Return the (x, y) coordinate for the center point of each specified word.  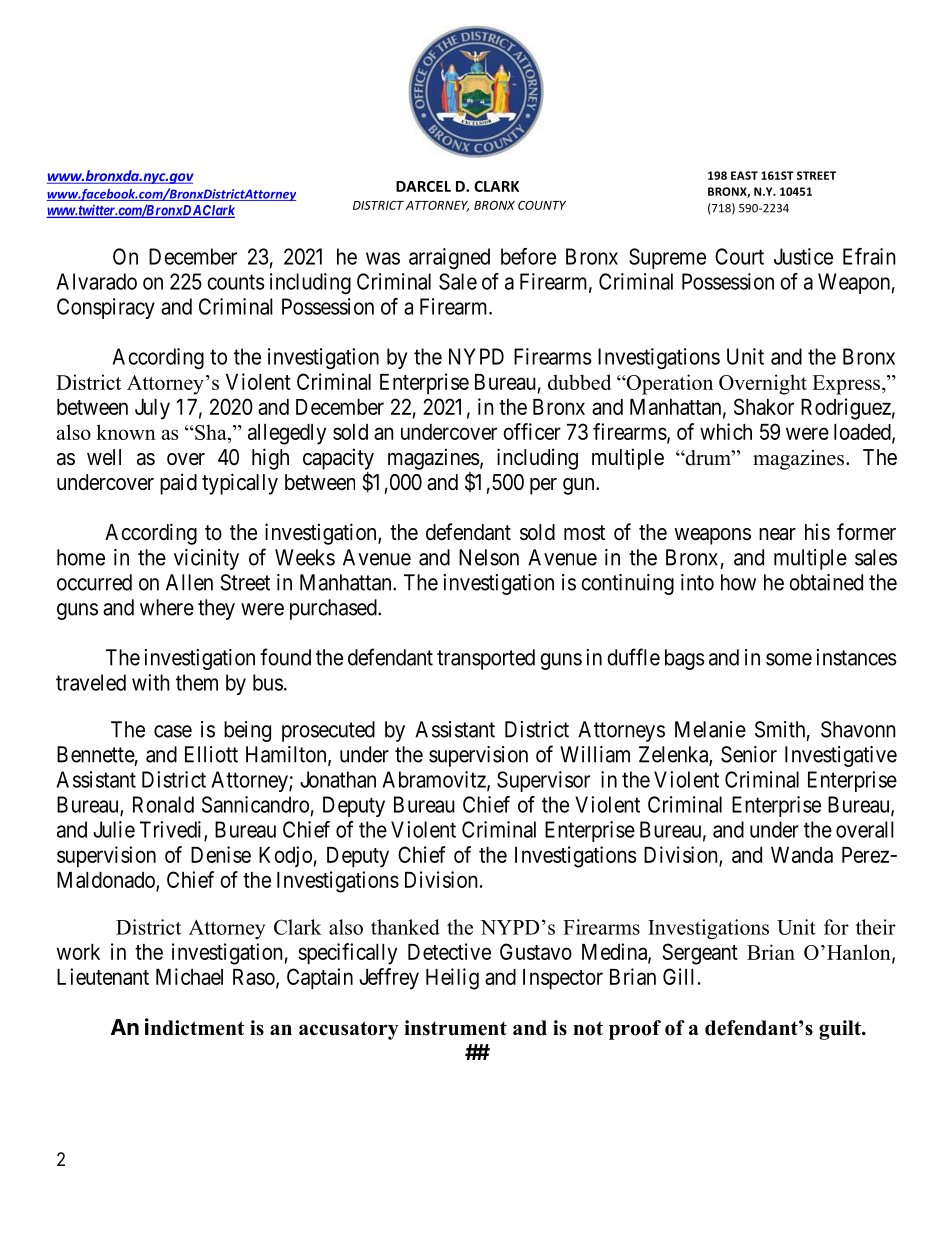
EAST (744, 175)
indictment (194, 1027)
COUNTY (542, 205)
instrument (455, 1028)
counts (235, 282)
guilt (841, 1030)
